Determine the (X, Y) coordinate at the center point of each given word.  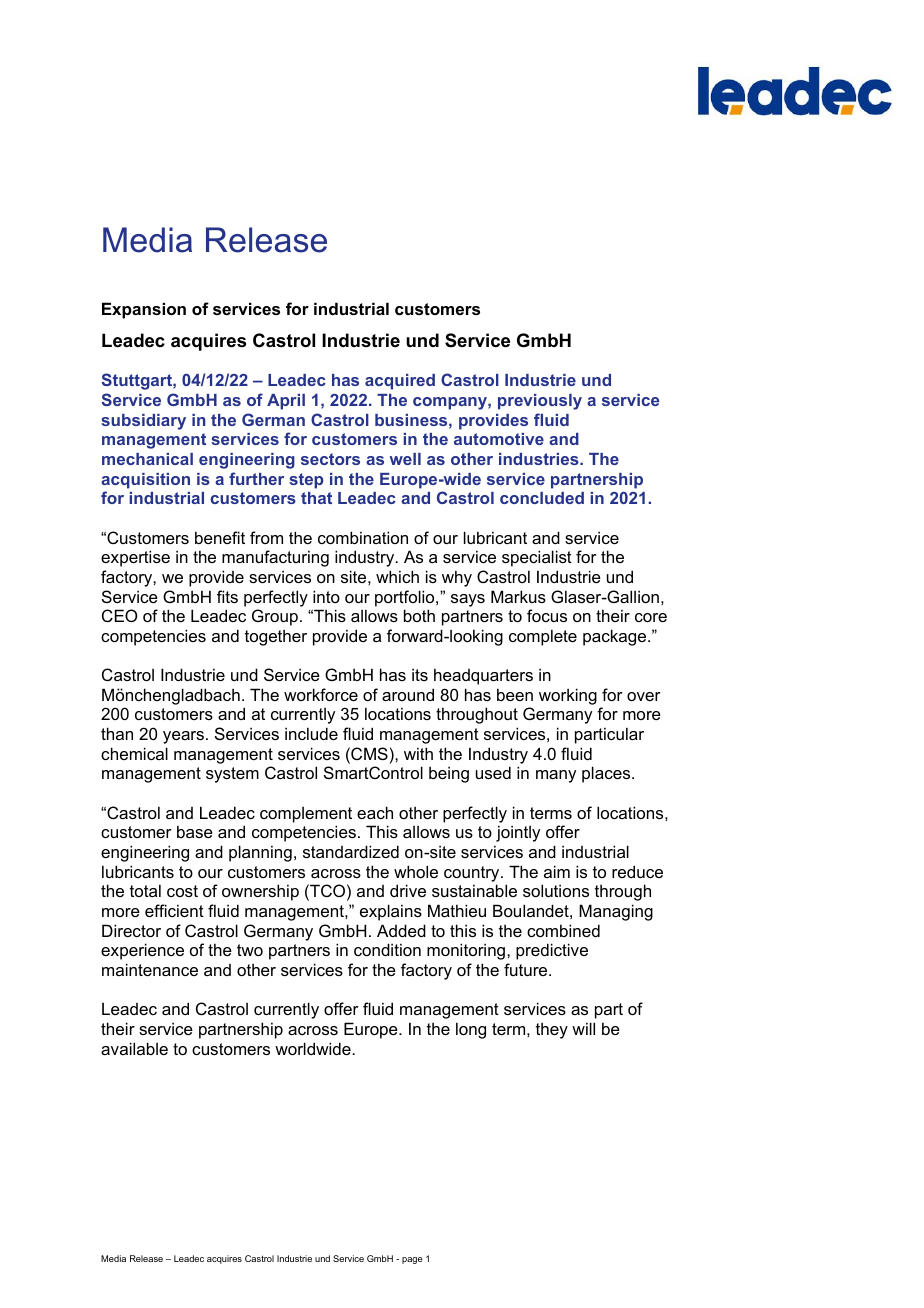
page (412, 1260)
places (607, 774)
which (397, 576)
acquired (400, 382)
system (232, 775)
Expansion (144, 310)
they (552, 1031)
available (134, 1048)
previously (540, 402)
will (583, 1028)
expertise (135, 558)
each (375, 812)
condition (387, 949)
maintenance (150, 969)
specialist (537, 558)
